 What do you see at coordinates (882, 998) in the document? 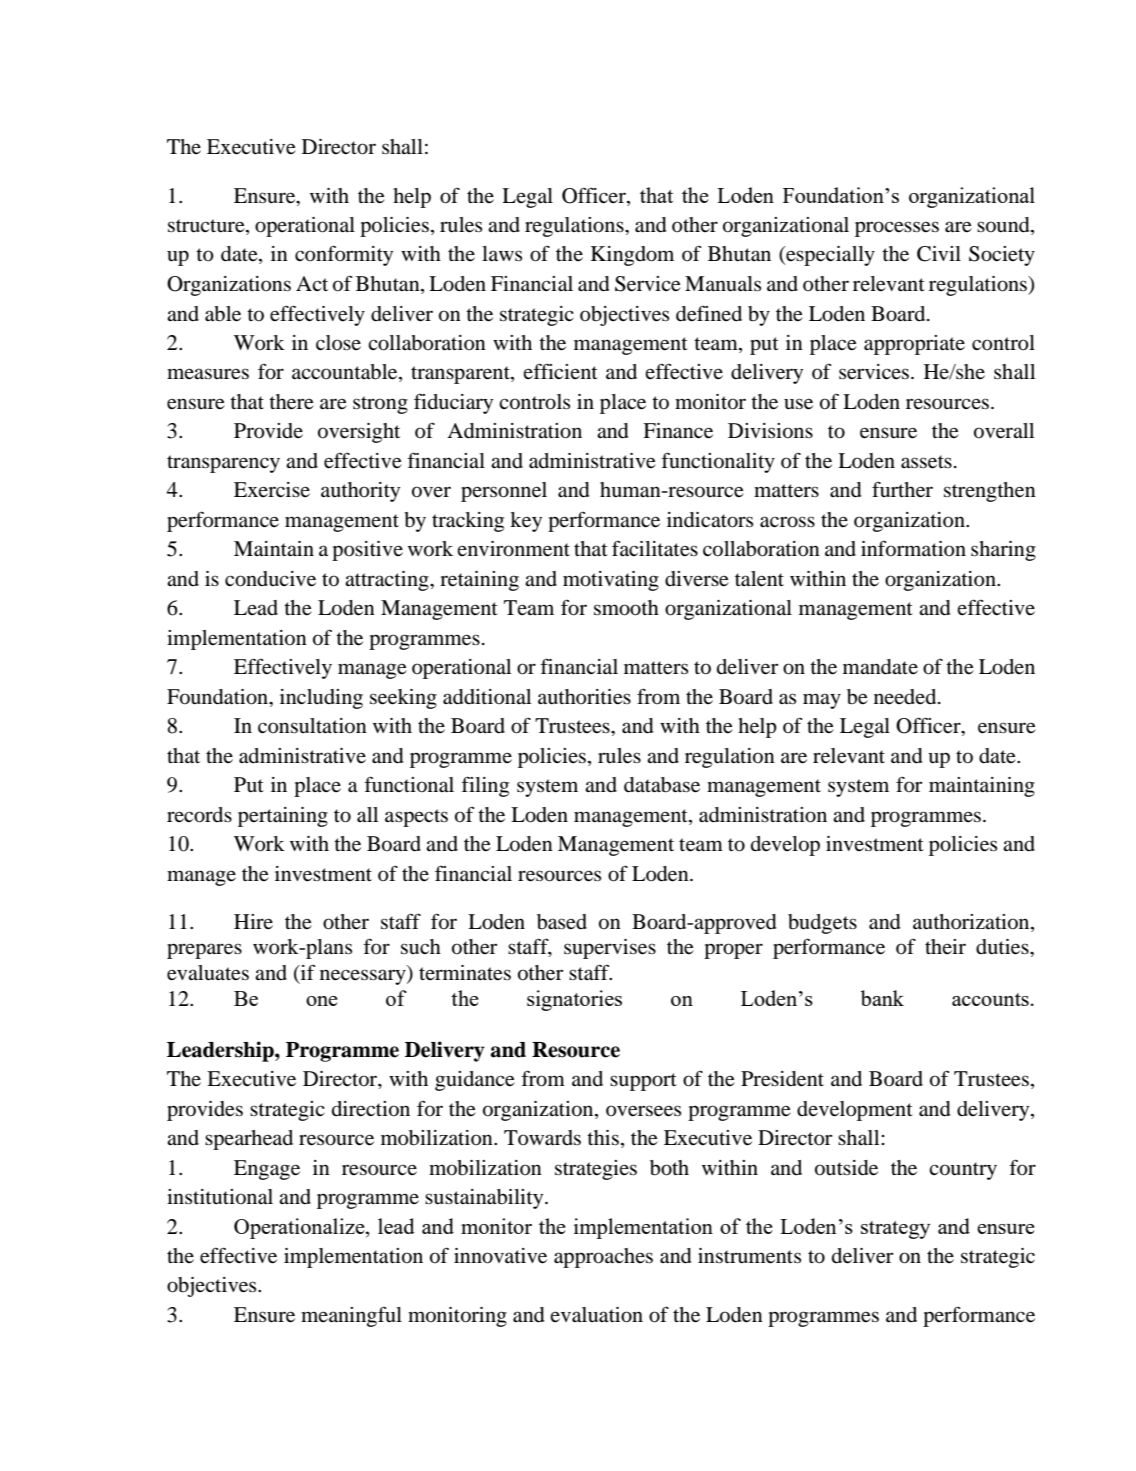
I see `bank` at bounding box center [882, 998].
